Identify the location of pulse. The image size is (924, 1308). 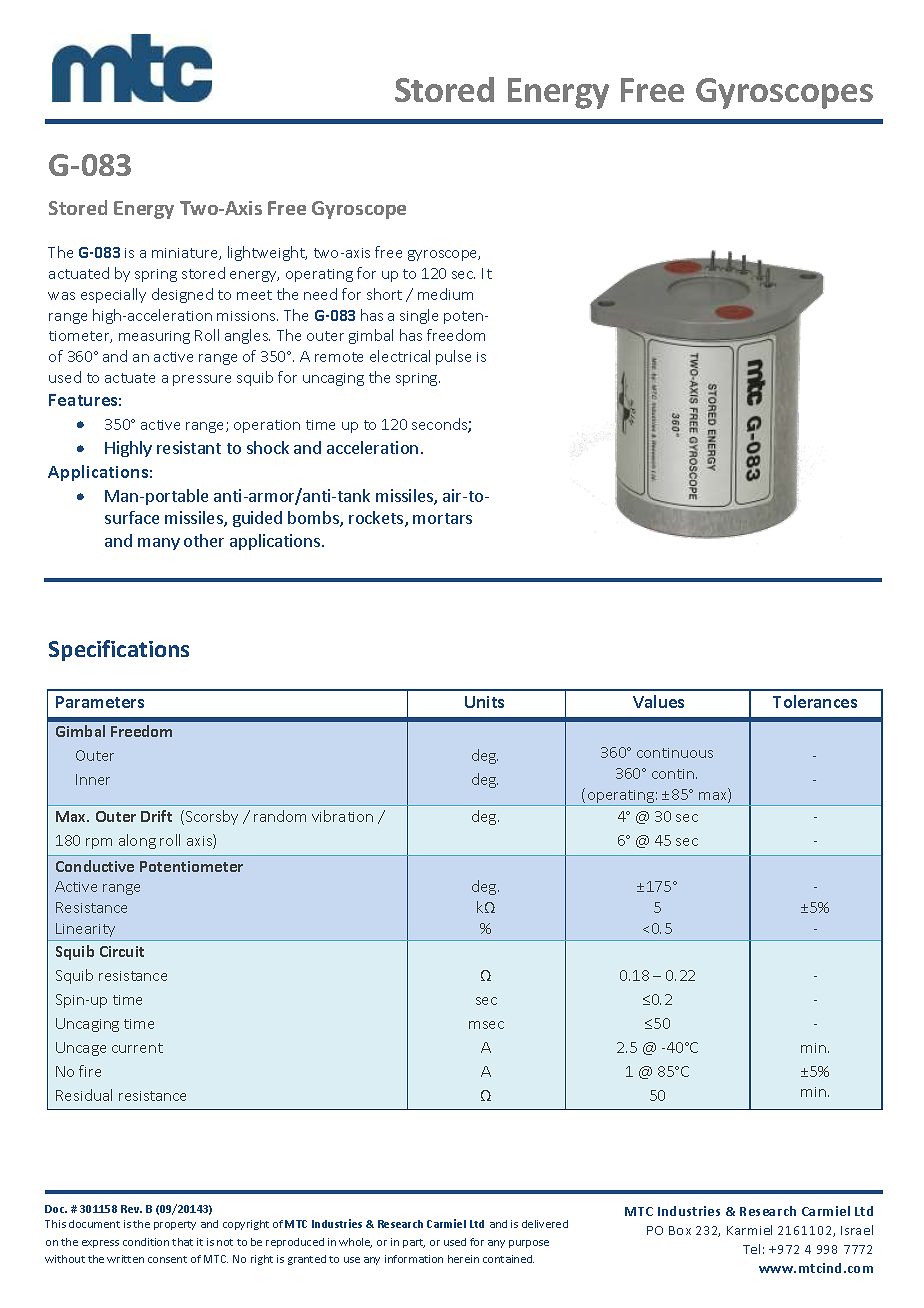
(453, 357).
